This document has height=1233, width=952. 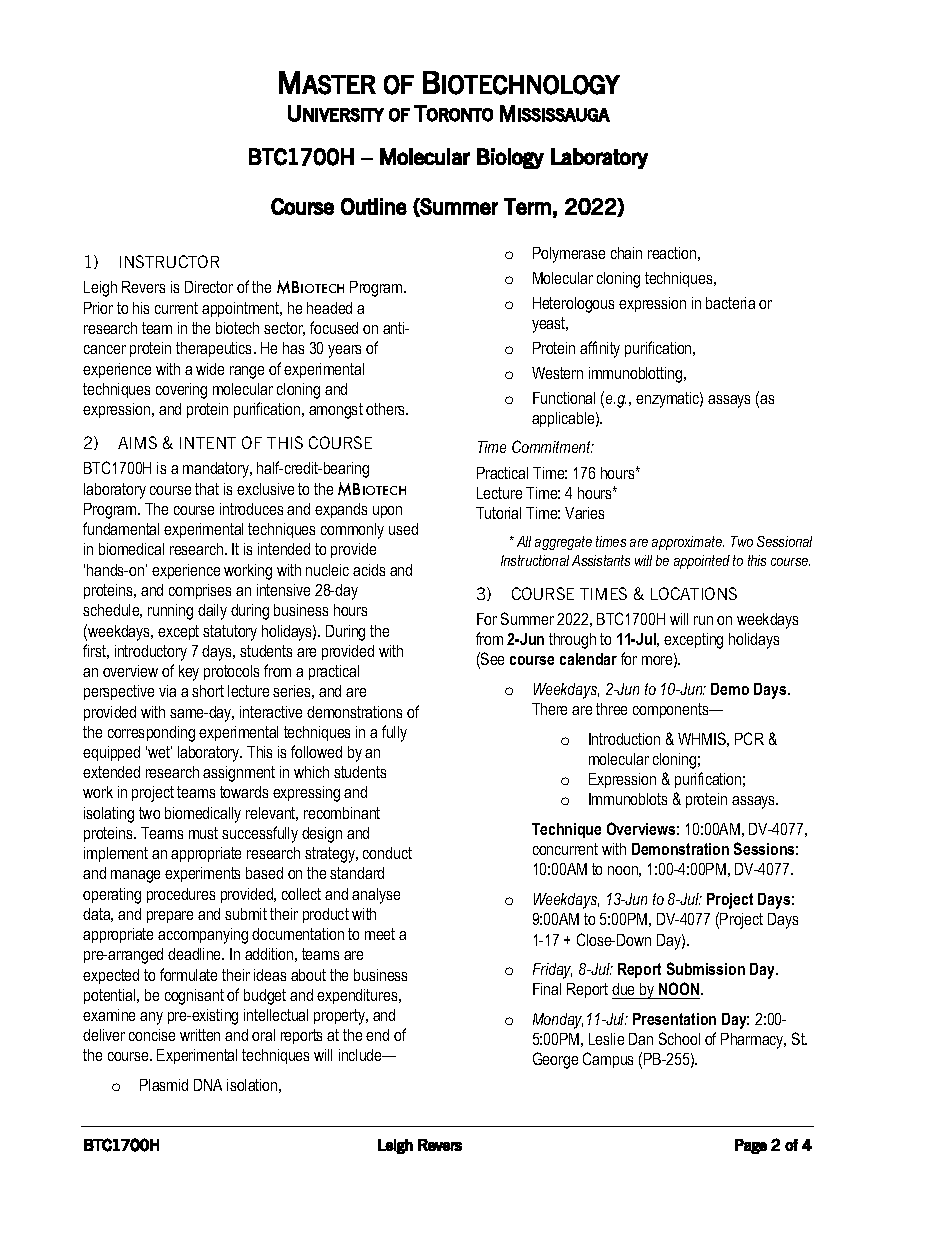 I want to click on others, so click(x=387, y=409).
